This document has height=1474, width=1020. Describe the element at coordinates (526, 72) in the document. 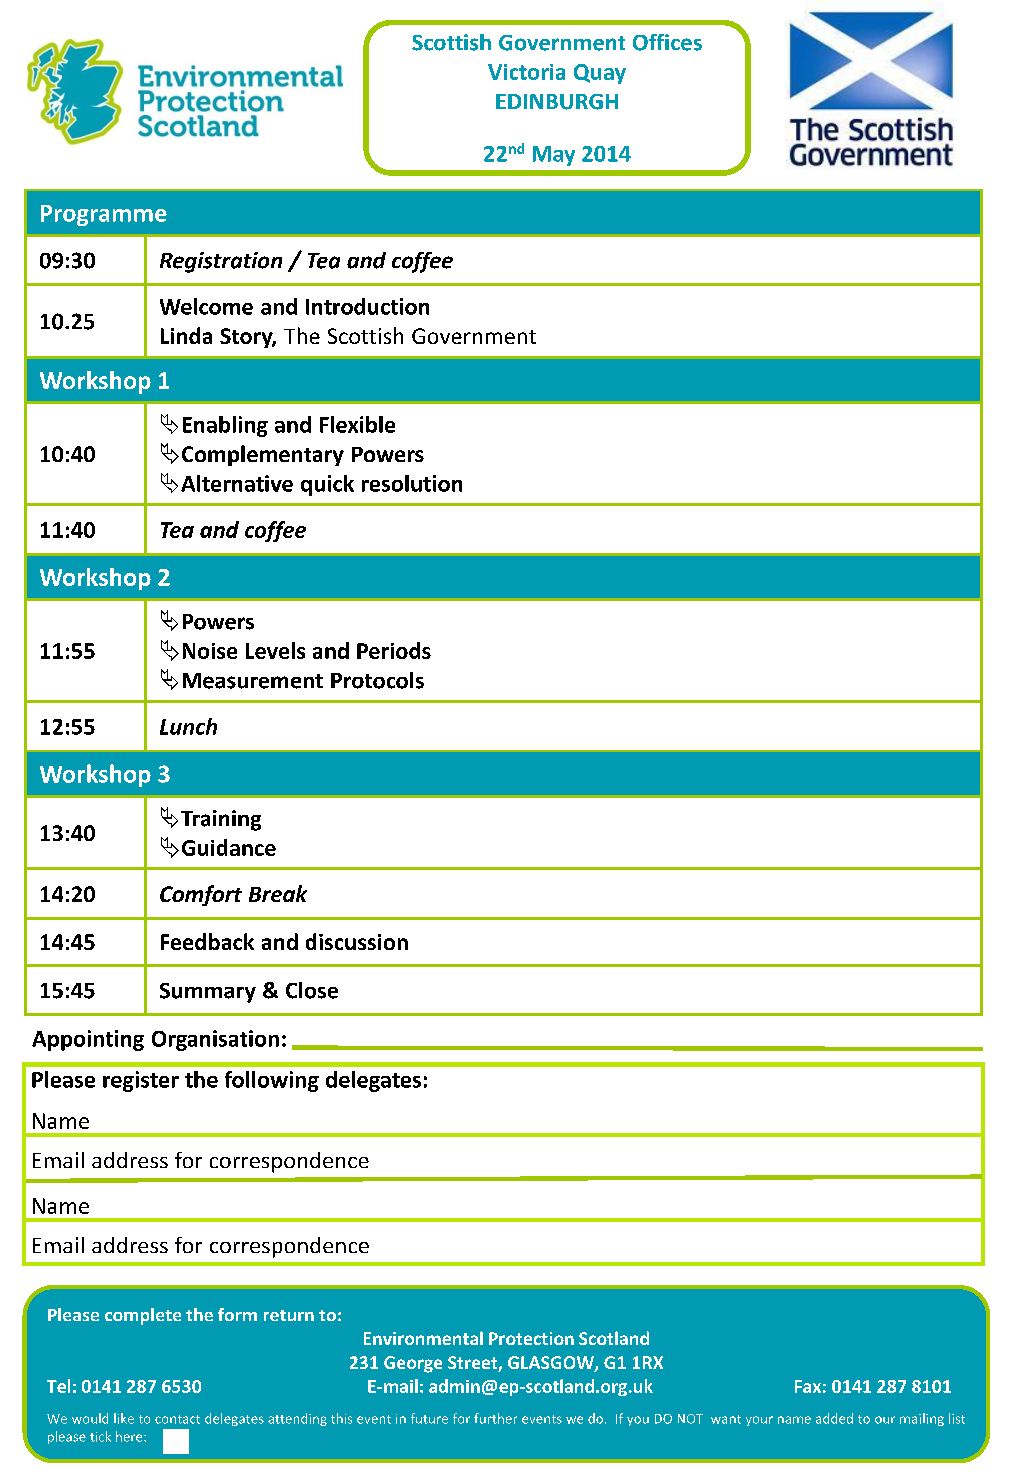

I see `Victoria` at that location.
